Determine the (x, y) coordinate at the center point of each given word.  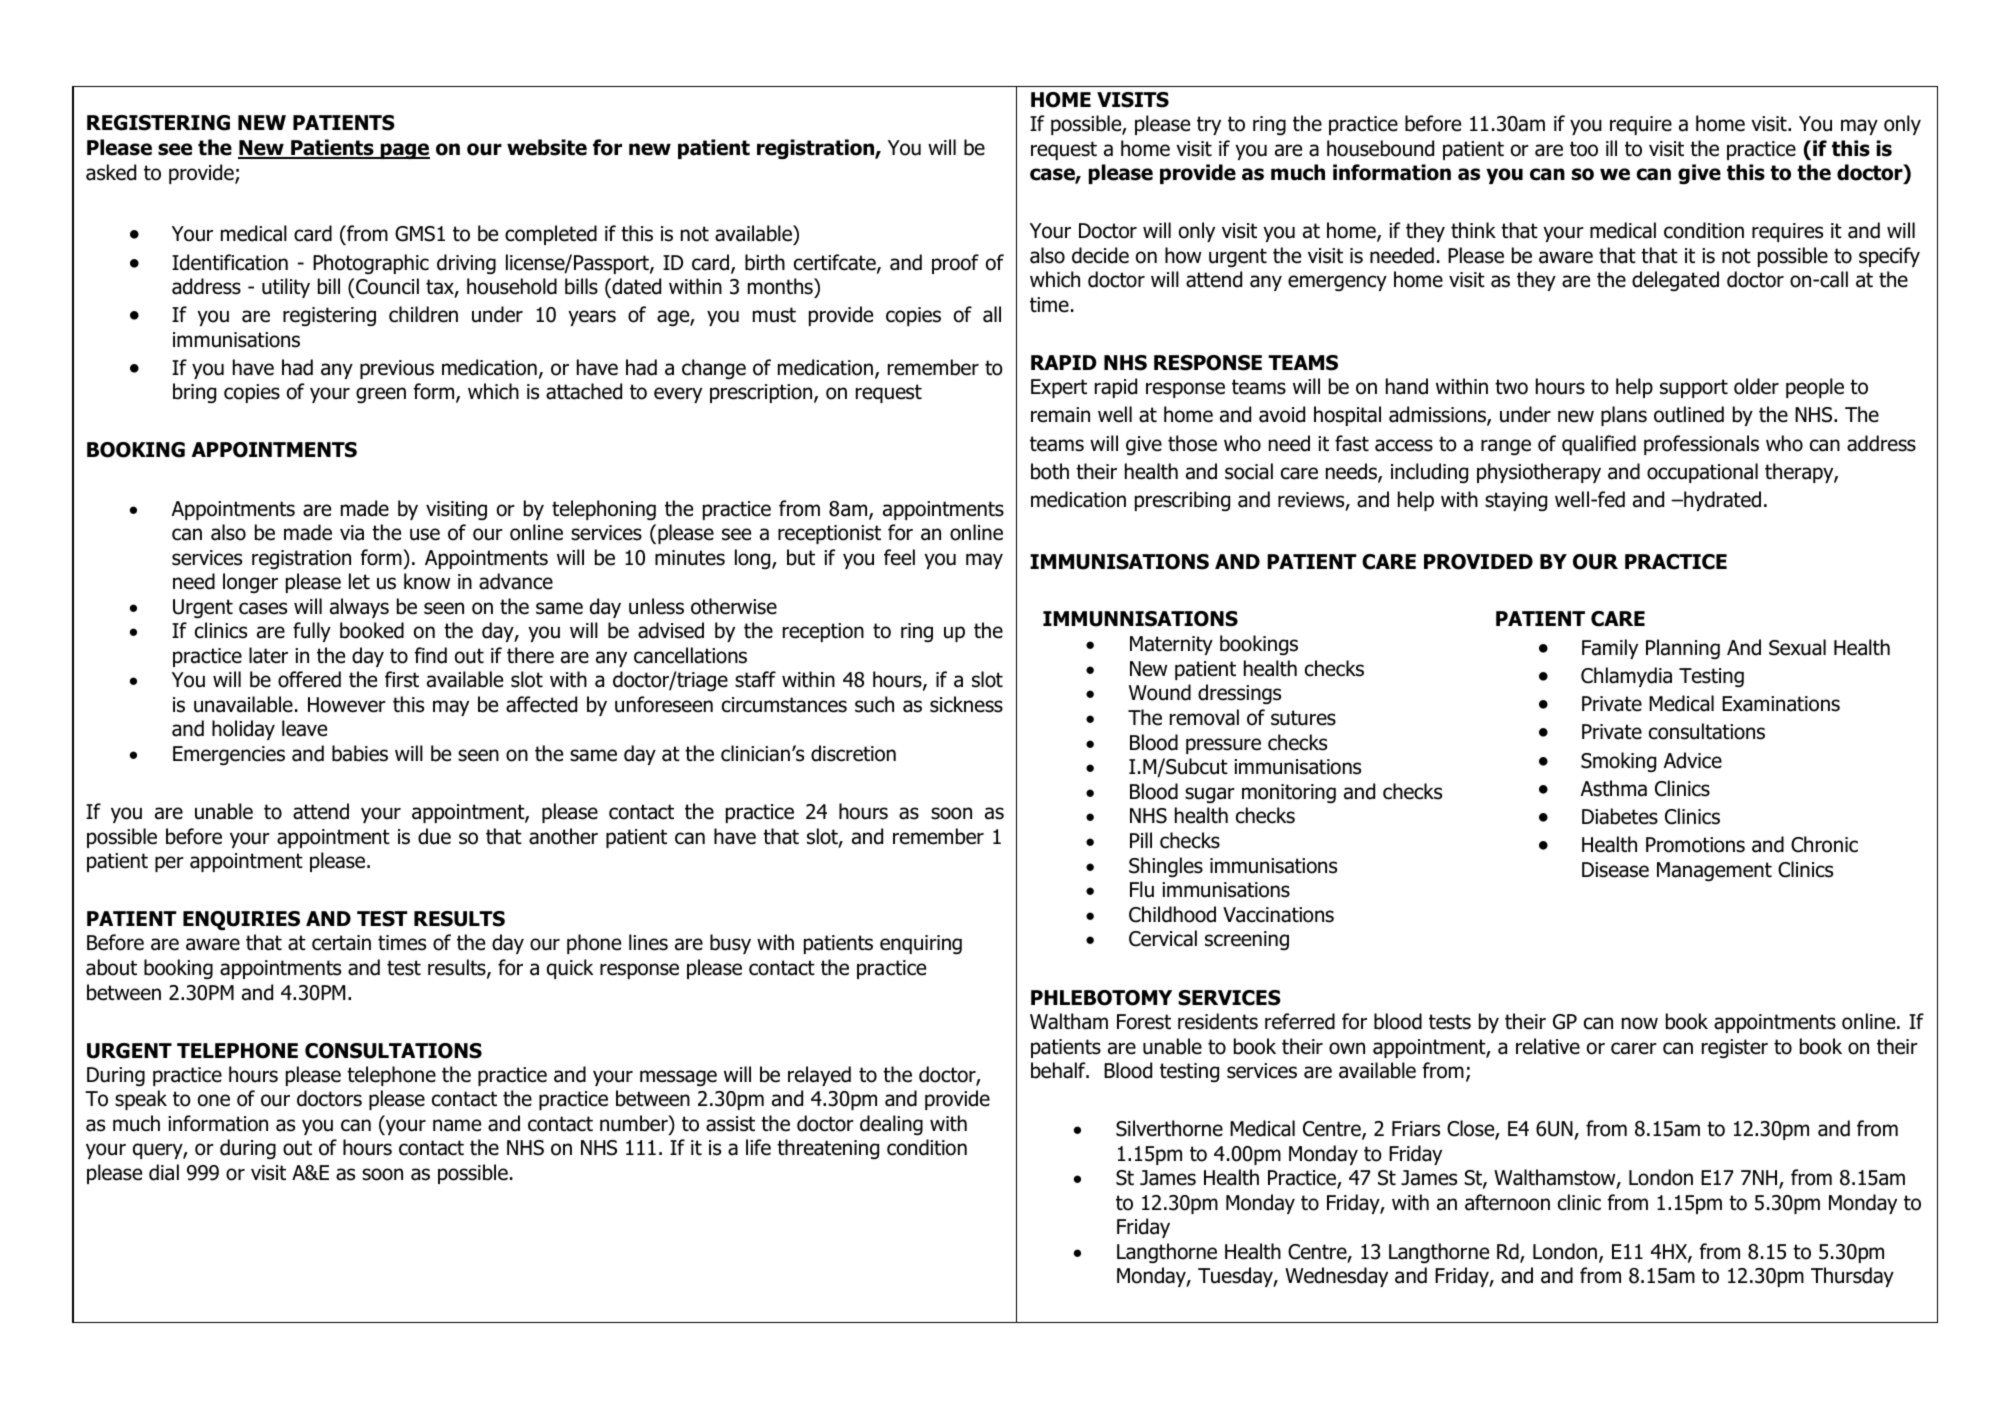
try (1209, 125)
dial (164, 1172)
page (404, 151)
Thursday (1852, 1277)
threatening (828, 1149)
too (1584, 149)
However (347, 705)
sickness (966, 704)
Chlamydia (1626, 677)
